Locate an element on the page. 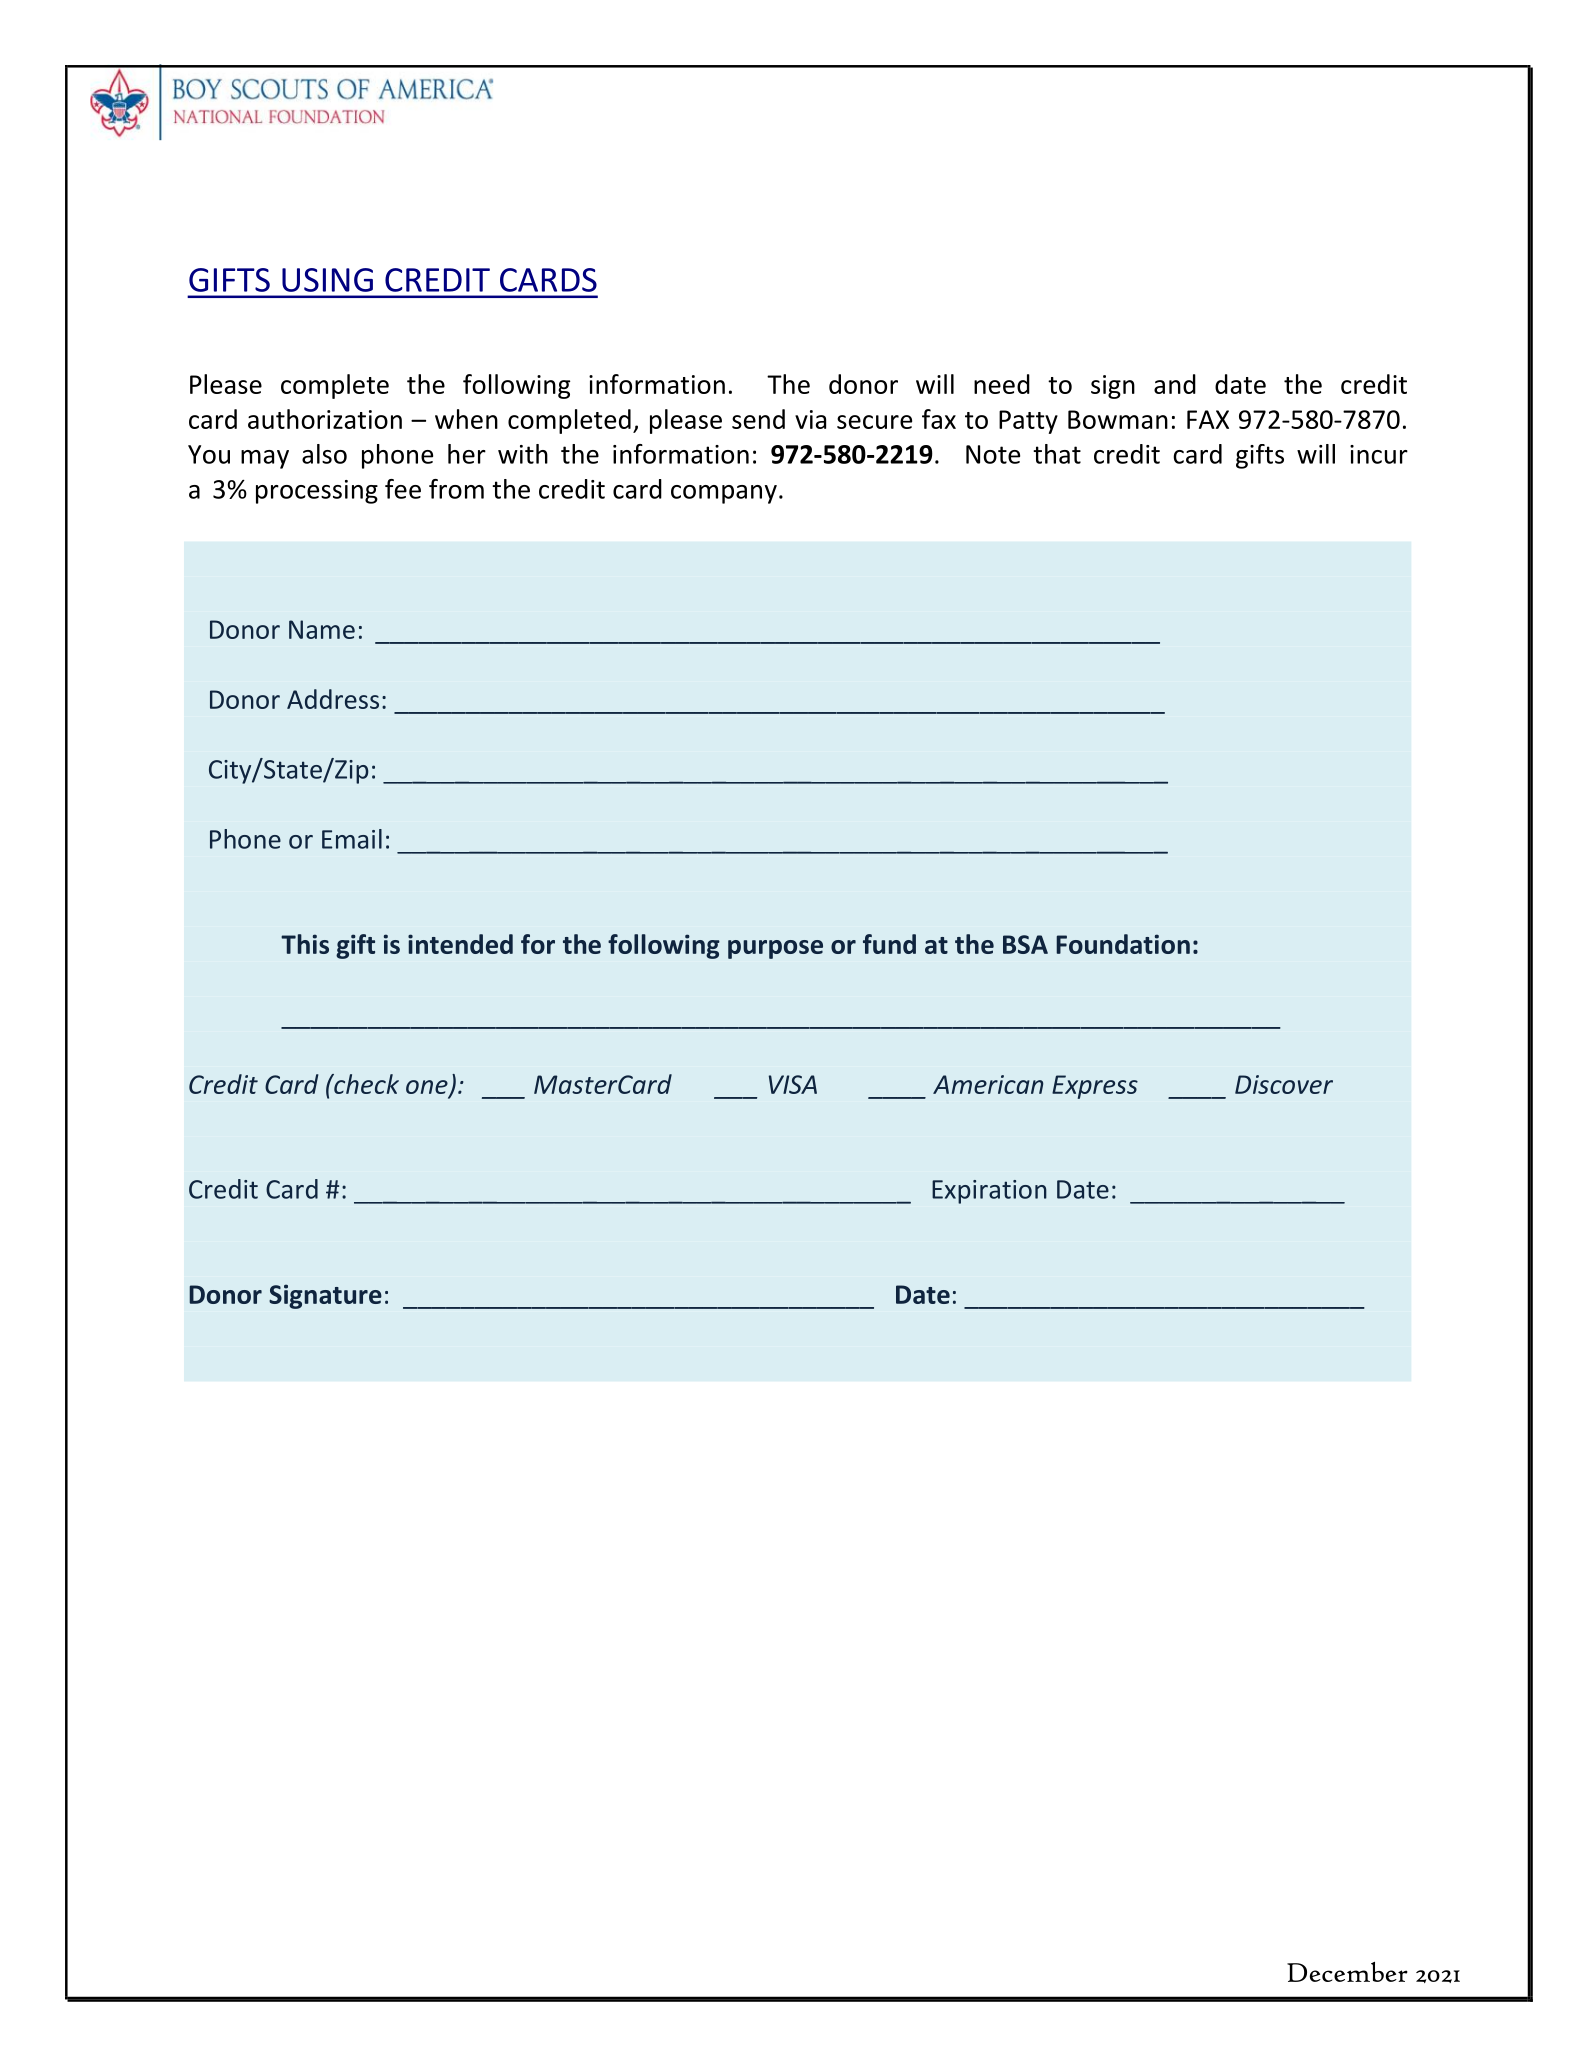 The height and width of the document is (2064, 1595). USING is located at coordinates (327, 280).
